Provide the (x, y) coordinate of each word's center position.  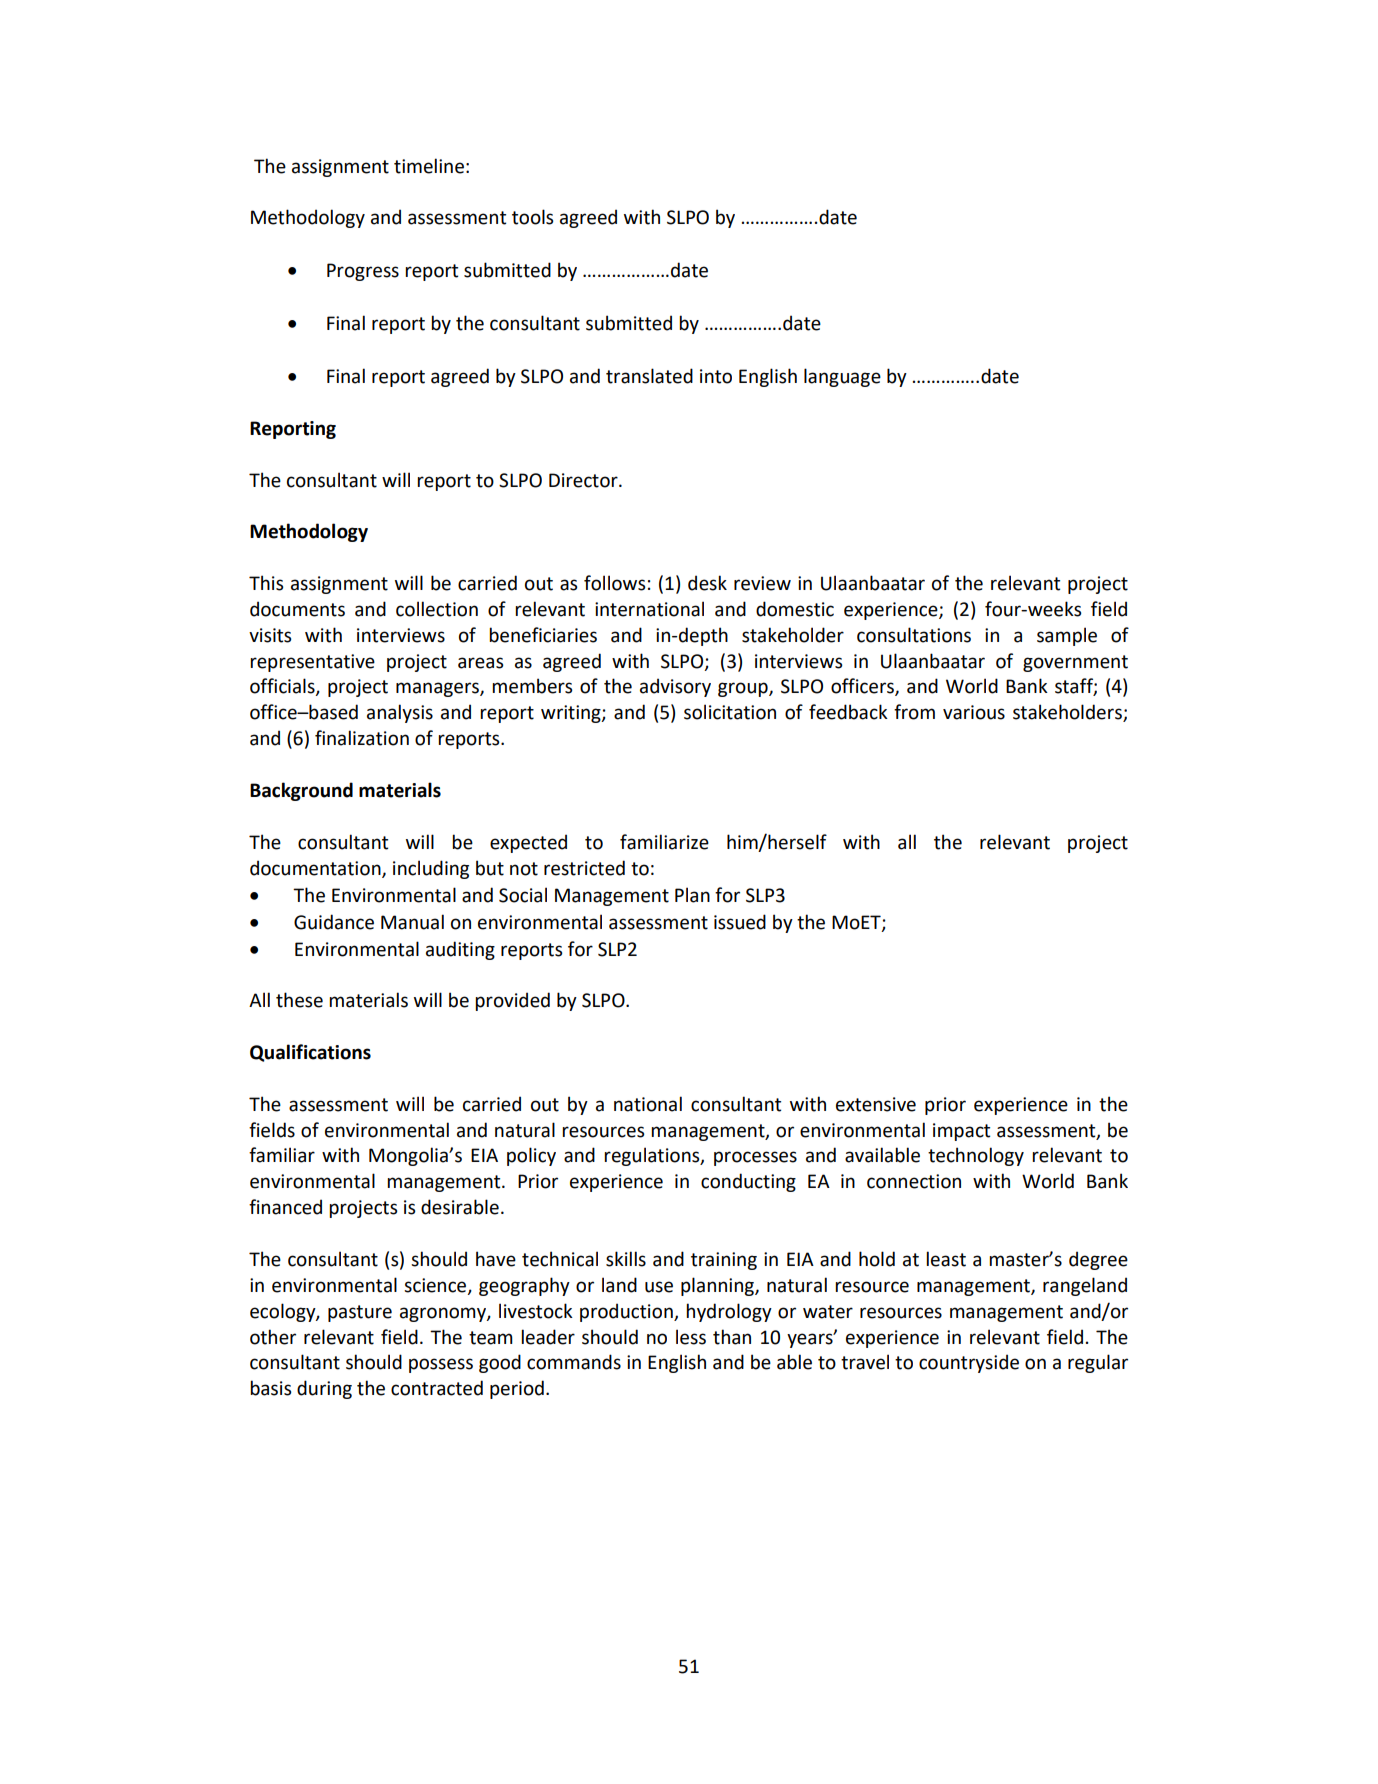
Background (301, 791)
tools (532, 217)
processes (755, 1158)
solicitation (730, 712)
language (842, 377)
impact (961, 1132)
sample (1067, 636)
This (266, 583)
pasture (360, 1313)
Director (584, 480)
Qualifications (310, 1053)
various (974, 712)
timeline (429, 166)
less (691, 1337)
